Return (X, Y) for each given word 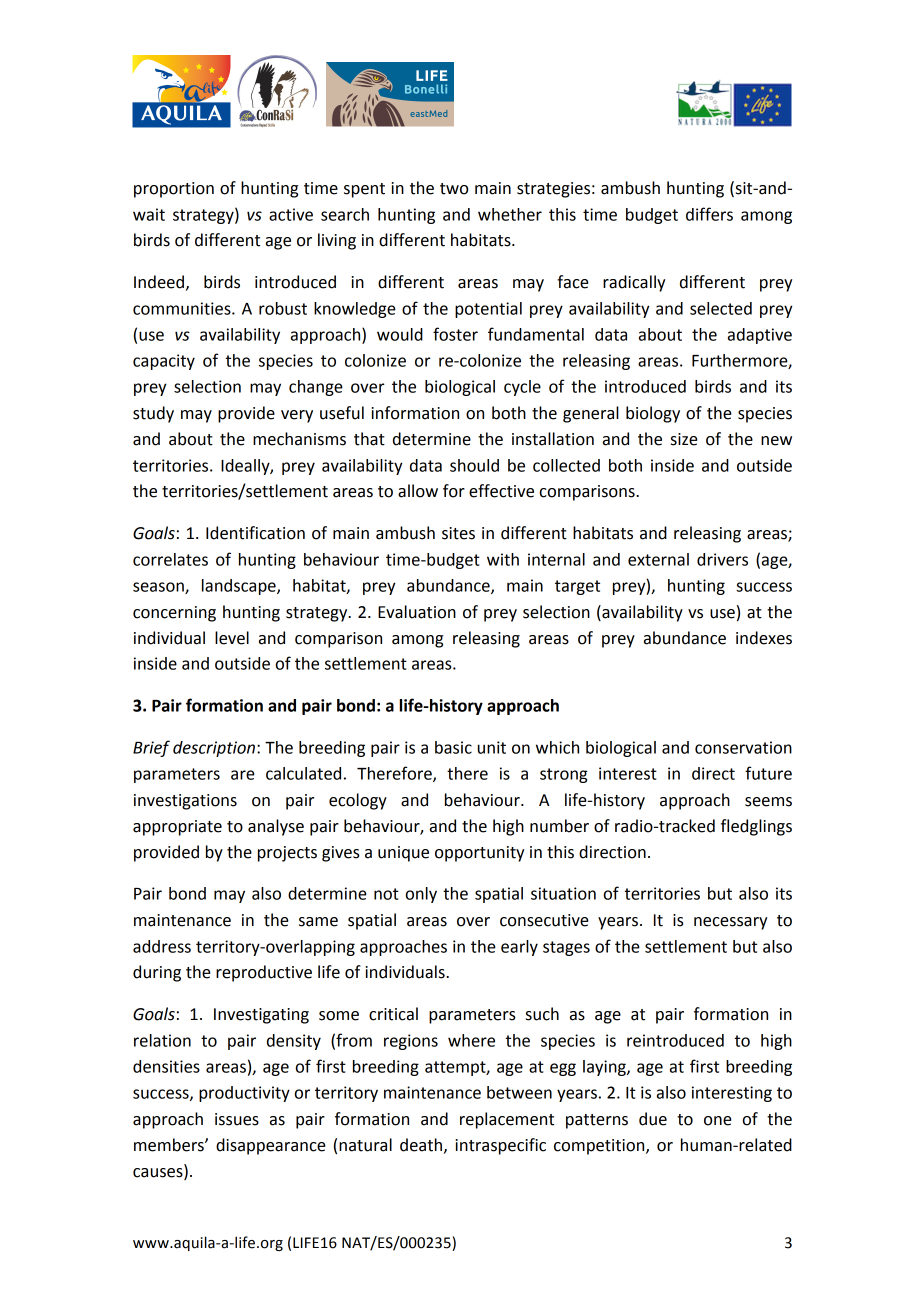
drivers (722, 559)
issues (237, 1119)
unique (403, 854)
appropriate (177, 828)
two (454, 189)
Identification (255, 533)
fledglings (756, 827)
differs (709, 214)
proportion (174, 190)
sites (458, 533)
